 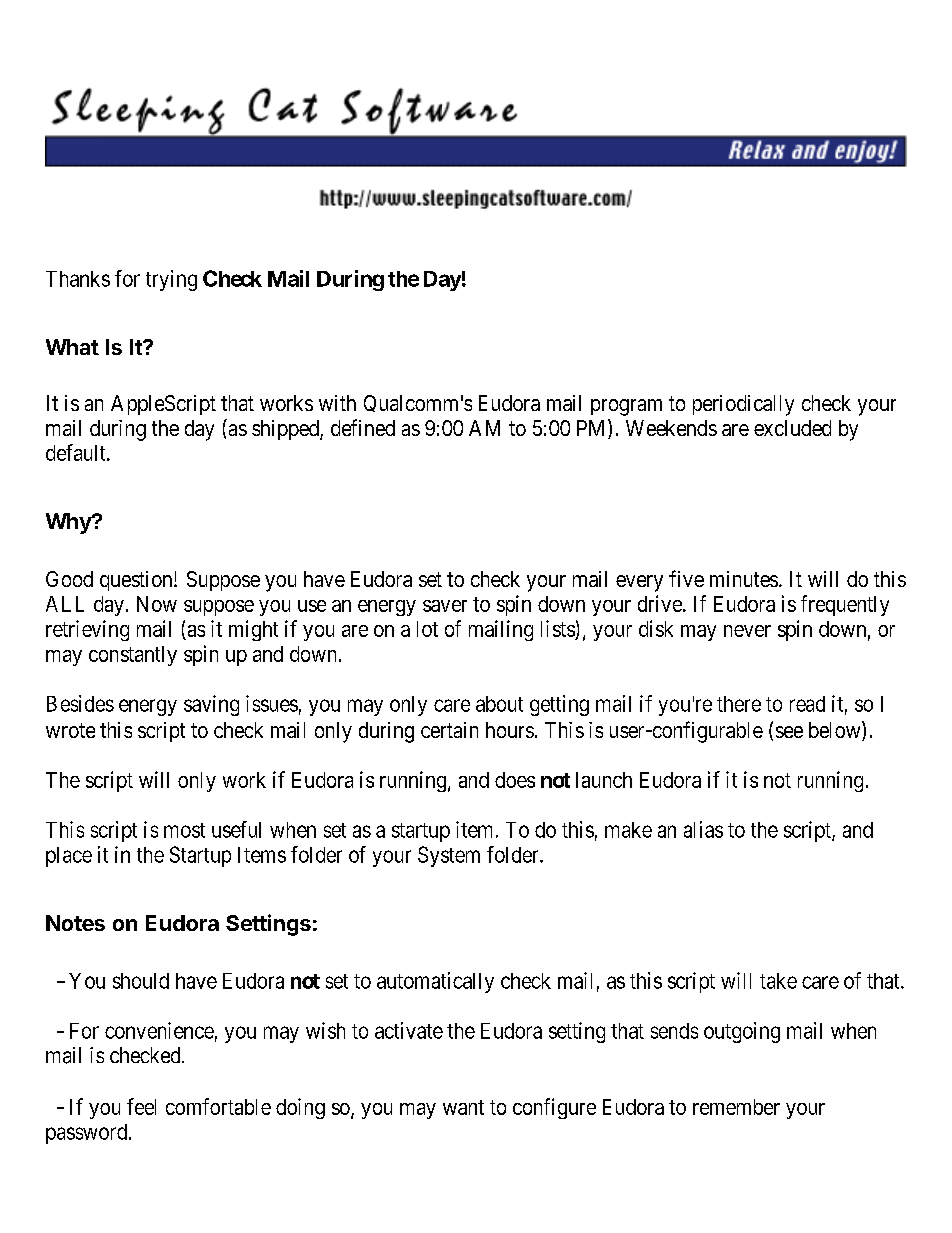 What do you see at coordinates (736, 1107) in the image?
I see `remember` at bounding box center [736, 1107].
